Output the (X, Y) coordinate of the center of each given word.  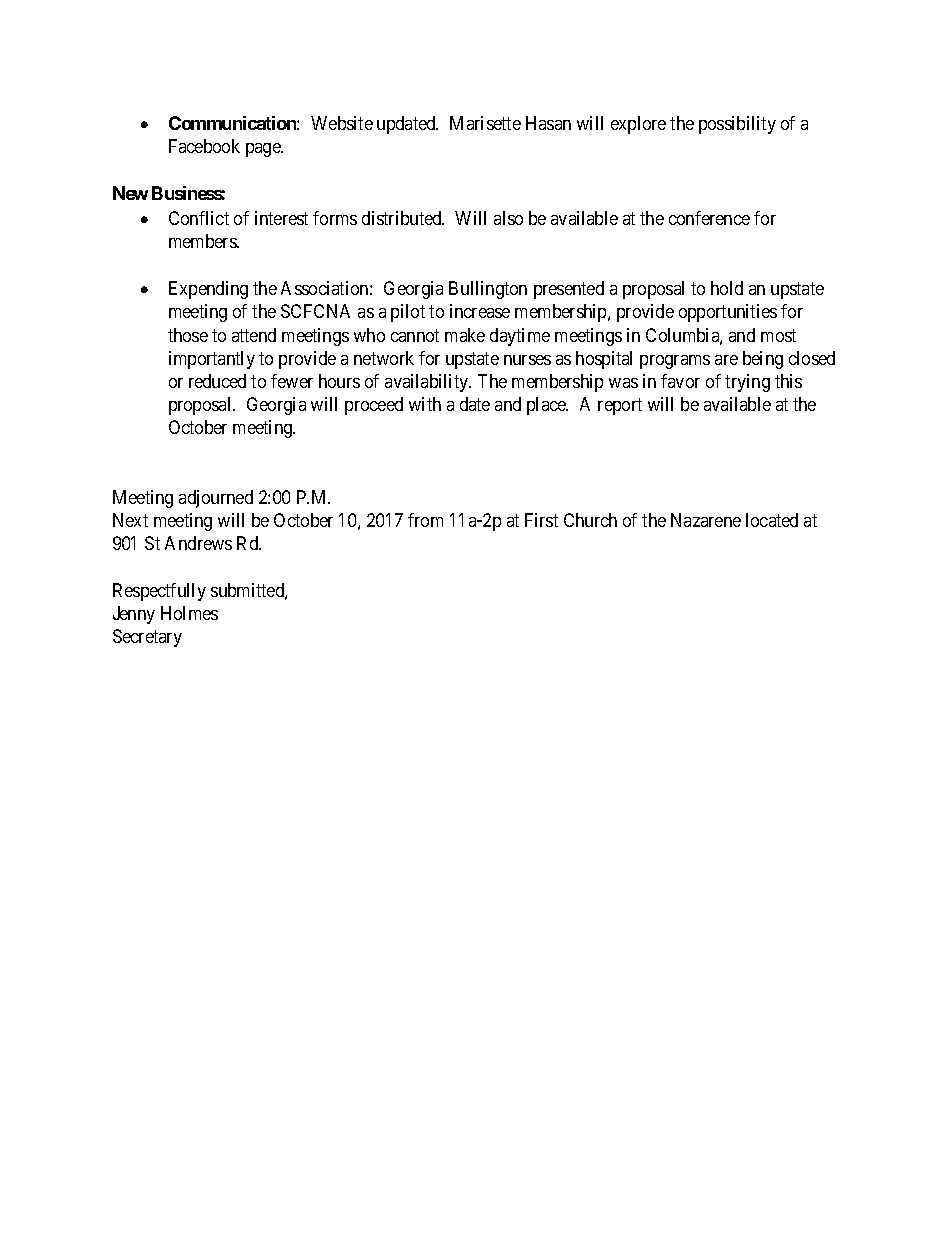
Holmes (189, 613)
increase (480, 311)
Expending (208, 290)
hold (727, 288)
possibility (737, 125)
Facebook (204, 146)
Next (130, 520)
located (772, 520)
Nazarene (706, 520)
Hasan (548, 123)
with (425, 404)
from (425, 520)
